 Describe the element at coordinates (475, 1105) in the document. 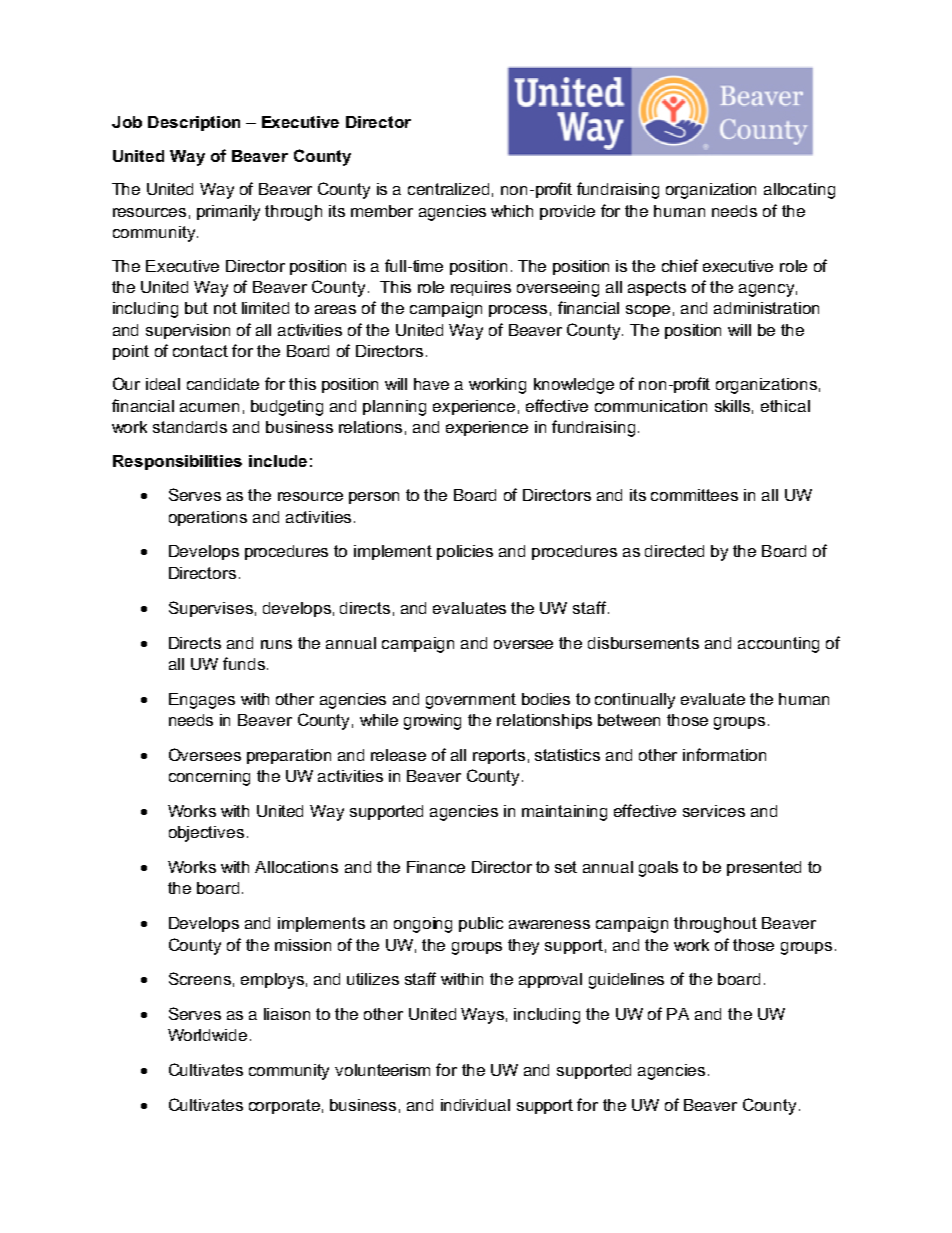

I see `individual` at that location.
